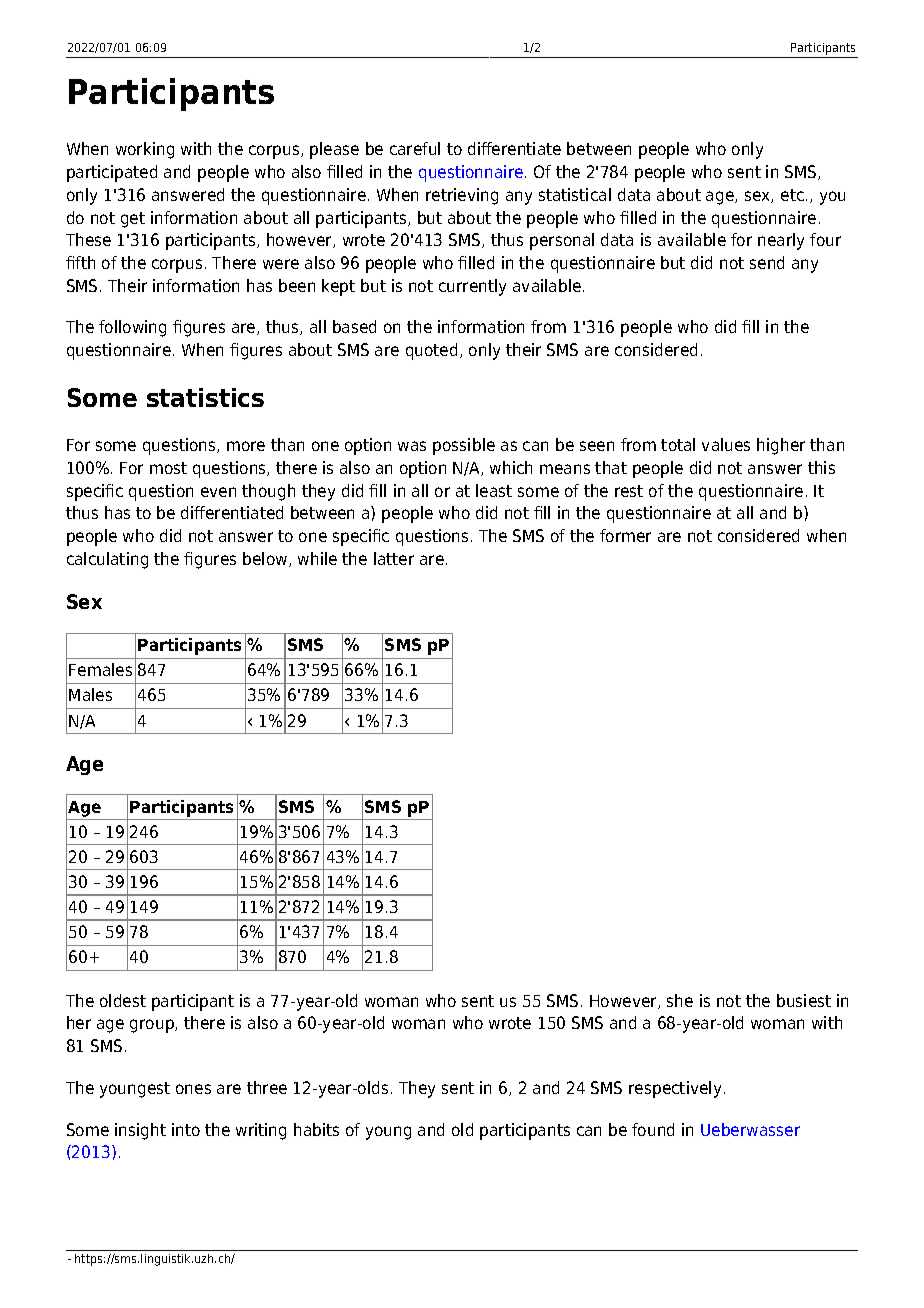 This screenshot has width=924, height=1308. Describe the element at coordinates (462, 196) in the screenshot. I see `retrieving` at that location.
